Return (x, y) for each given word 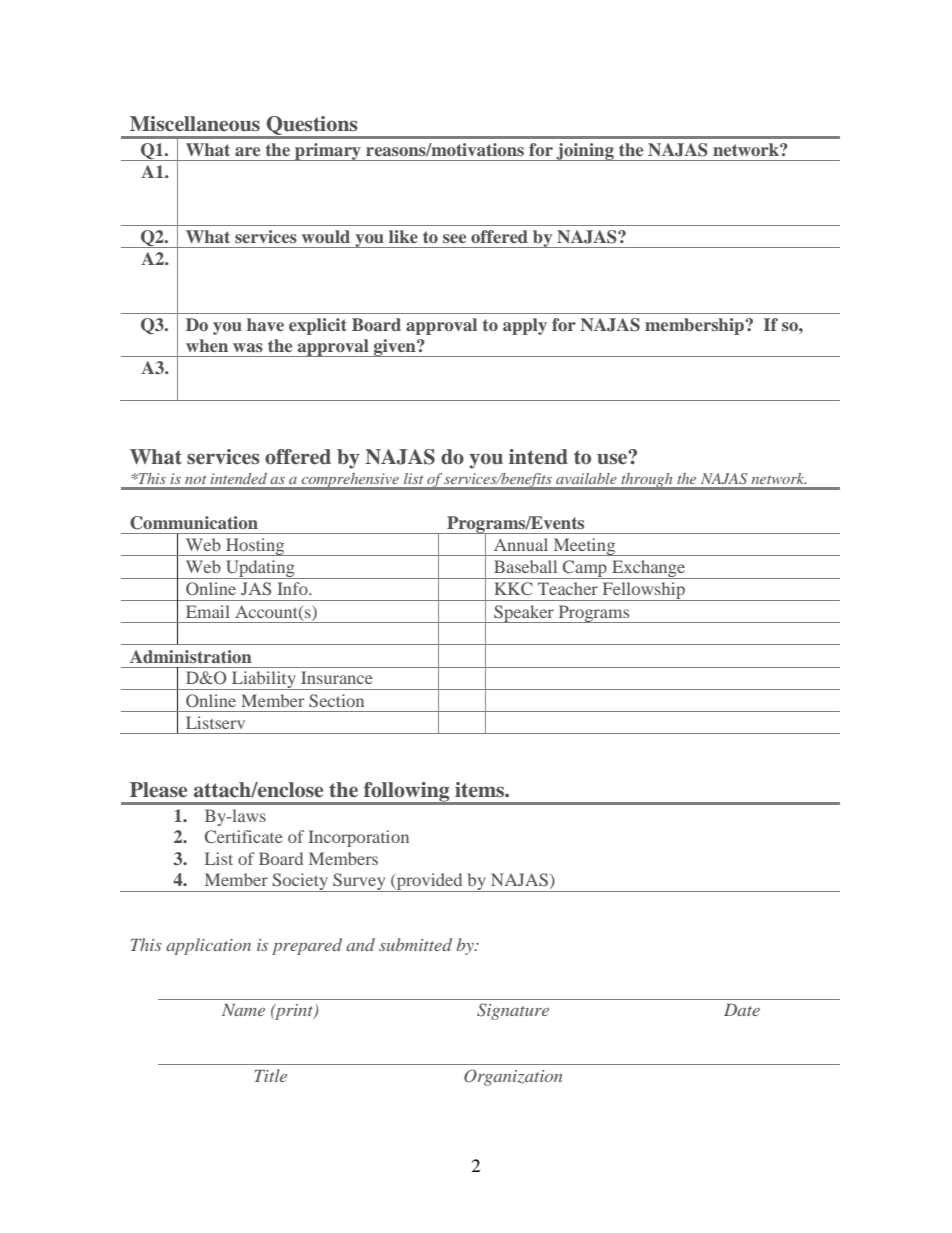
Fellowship (644, 591)
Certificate (244, 836)
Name (243, 1010)
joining (585, 152)
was (248, 347)
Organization (513, 1077)
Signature (513, 1011)
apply (525, 326)
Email (208, 611)
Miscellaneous (195, 124)
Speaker (524, 614)
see (454, 238)
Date (742, 1010)
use (613, 458)
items (480, 790)
